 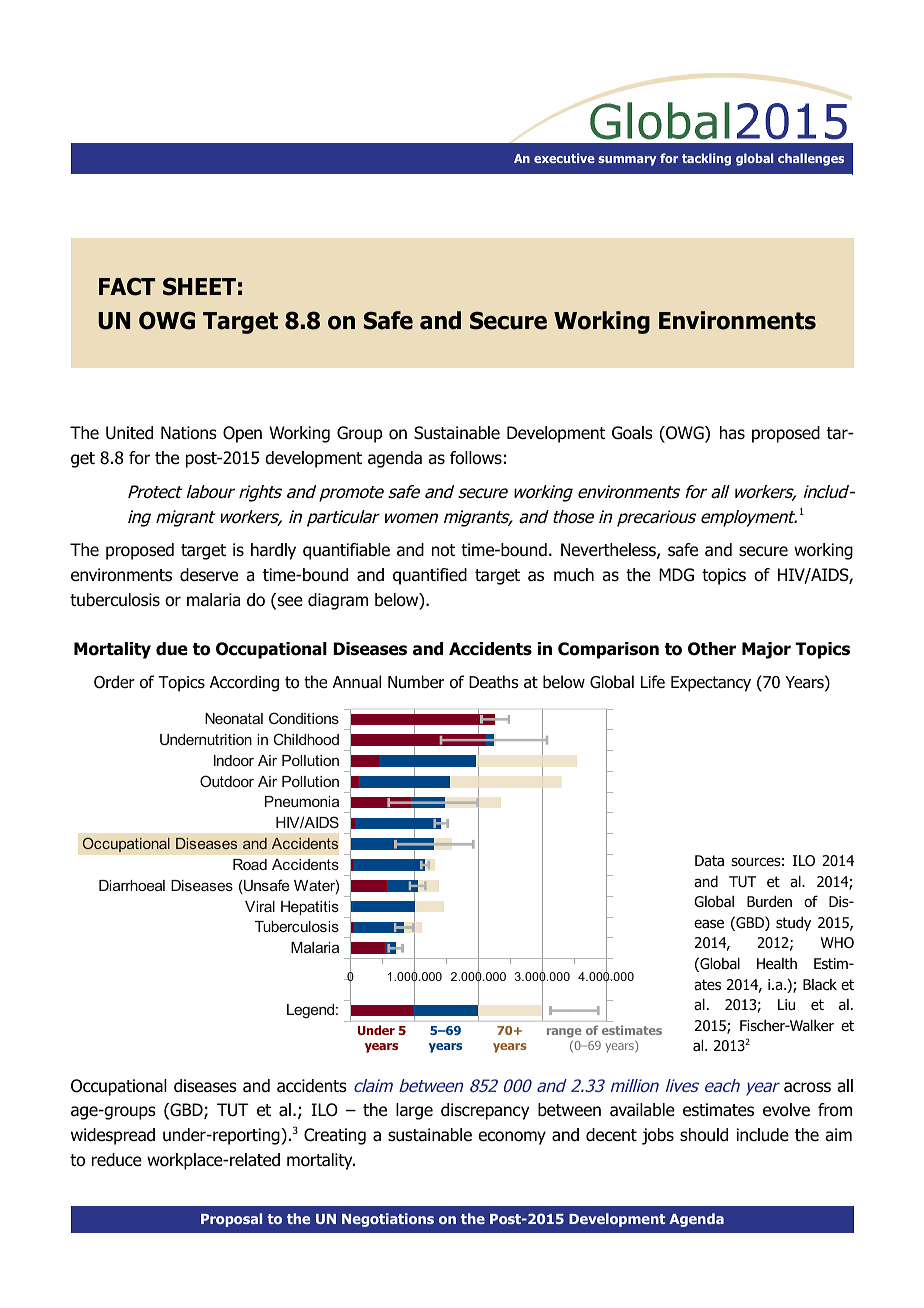 What do you see at coordinates (711, 684) in the screenshot?
I see `Expectancy` at bounding box center [711, 684].
